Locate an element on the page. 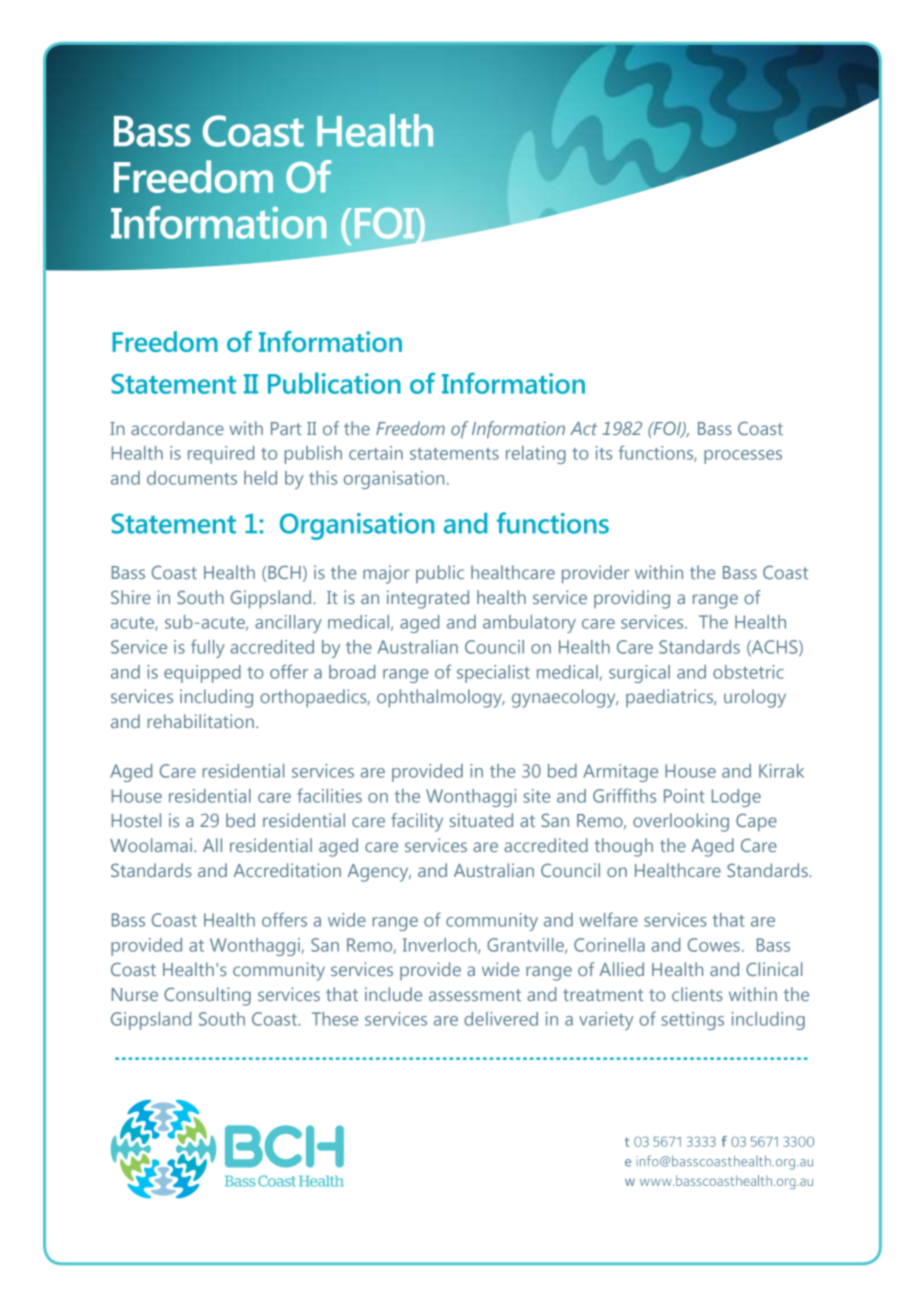 Image resolution: width=924 pixels, height=1307 pixels. certain is located at coordinates (376, 453).
